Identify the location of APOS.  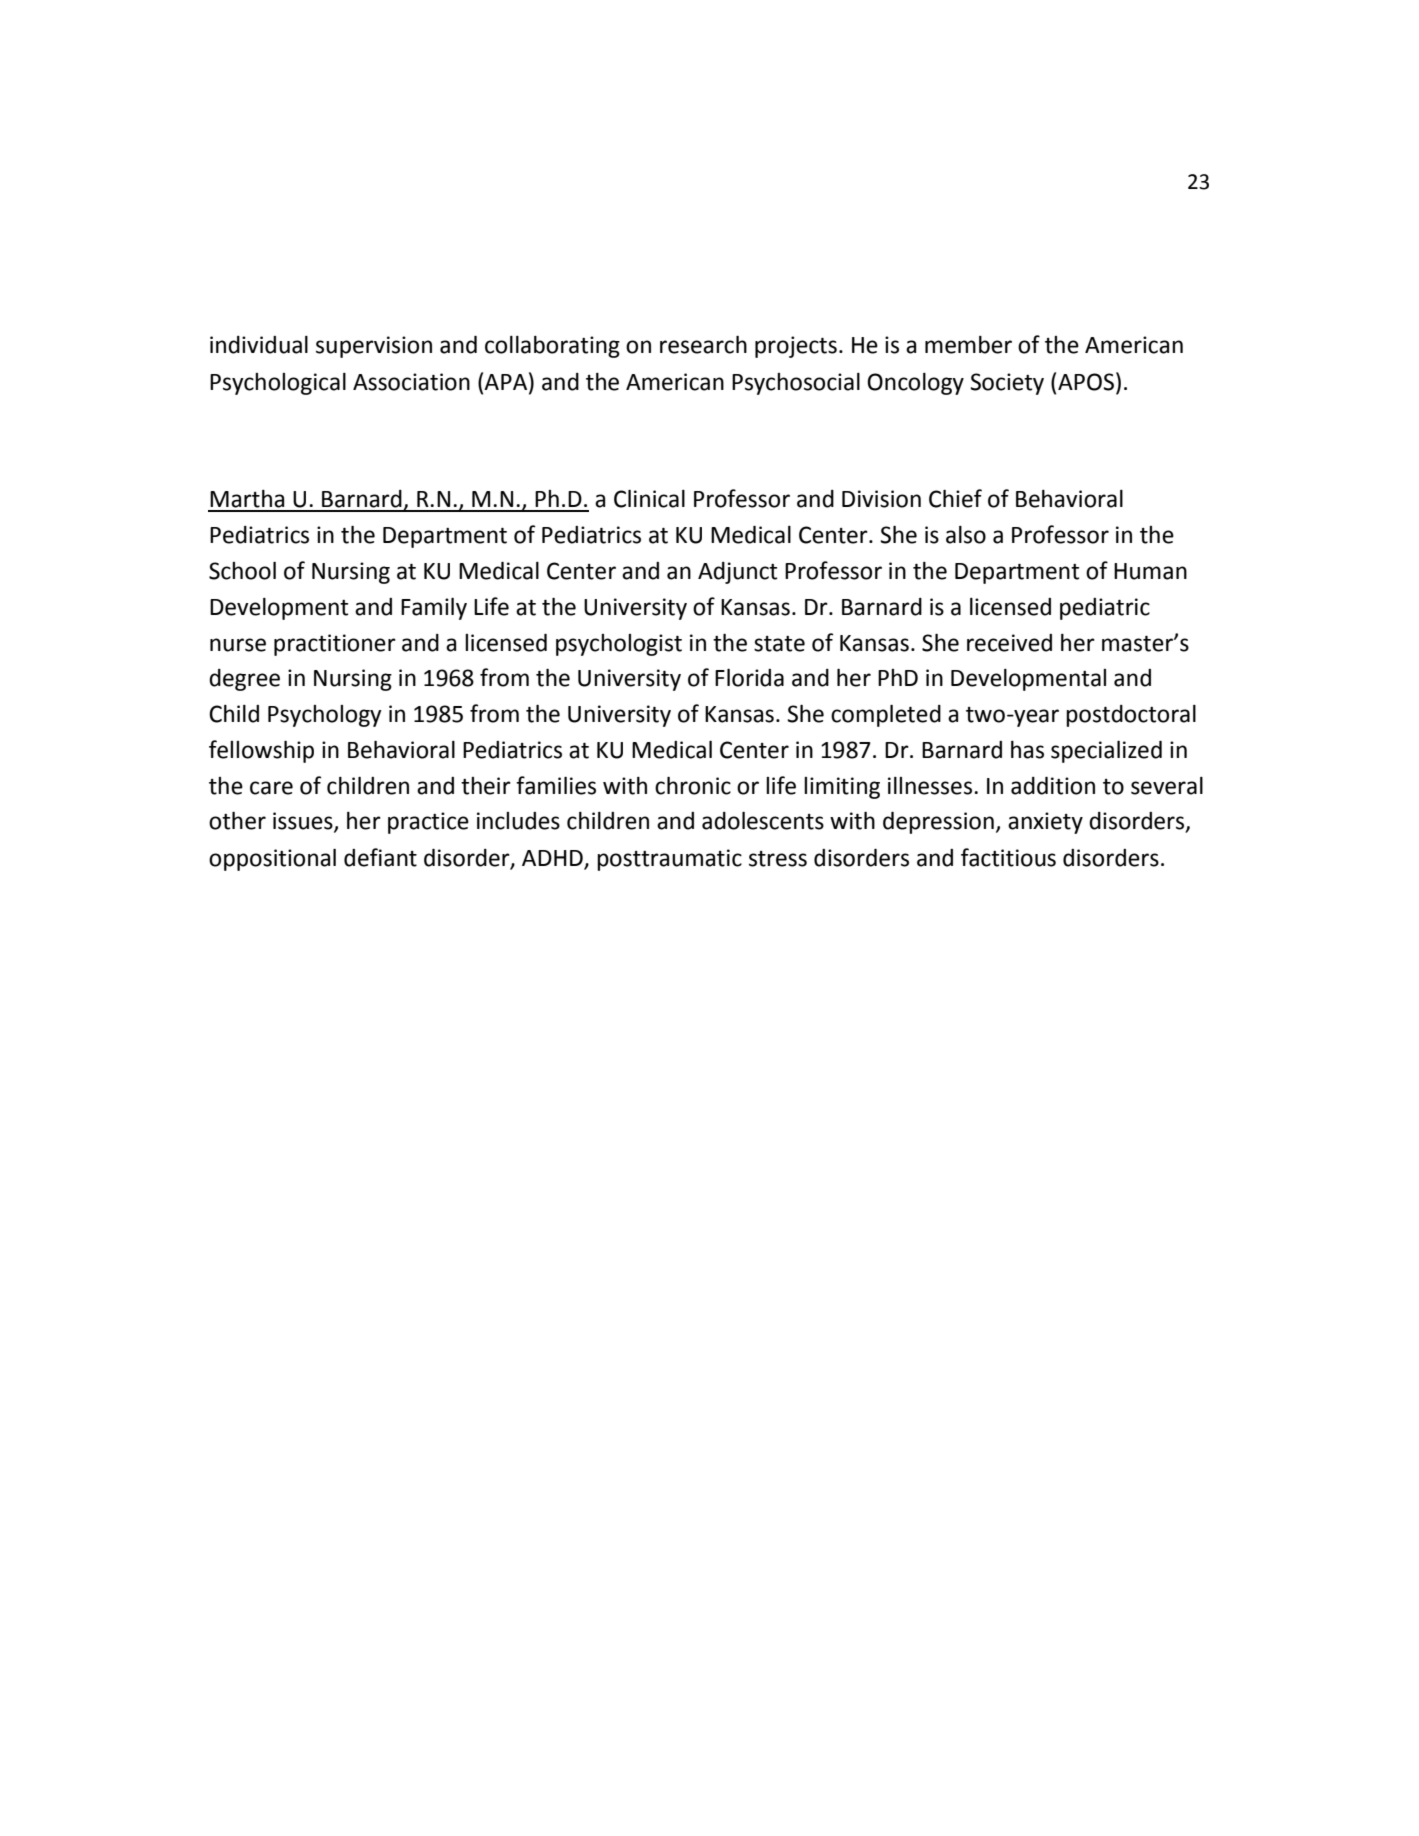
(1086, 382).
